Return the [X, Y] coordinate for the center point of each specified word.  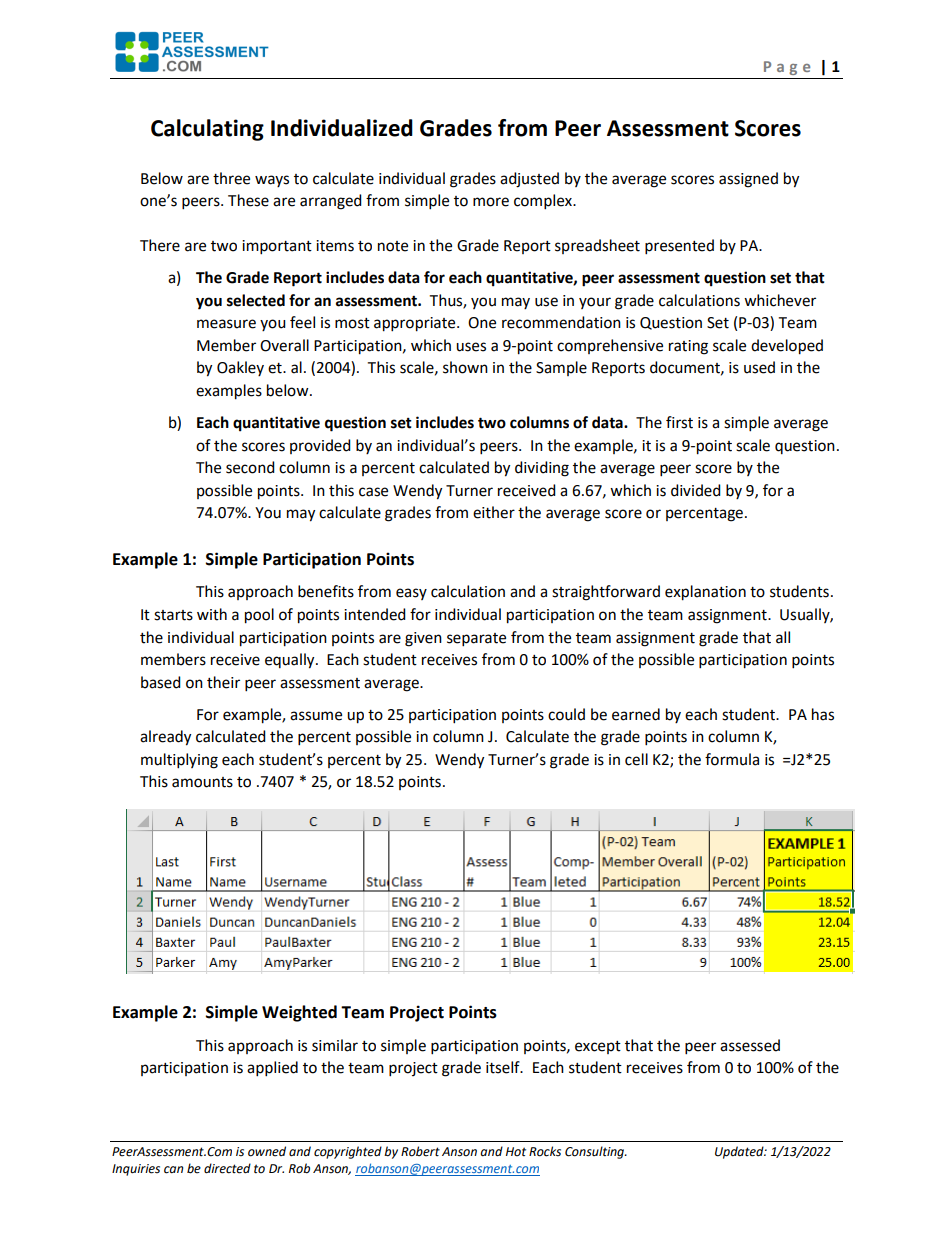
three [231, 178]
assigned [748, 180]
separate [476, 640]
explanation [705, 593]
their [223, 682]
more [491, 202]
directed [227, 1168]
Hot [516, 1151]
